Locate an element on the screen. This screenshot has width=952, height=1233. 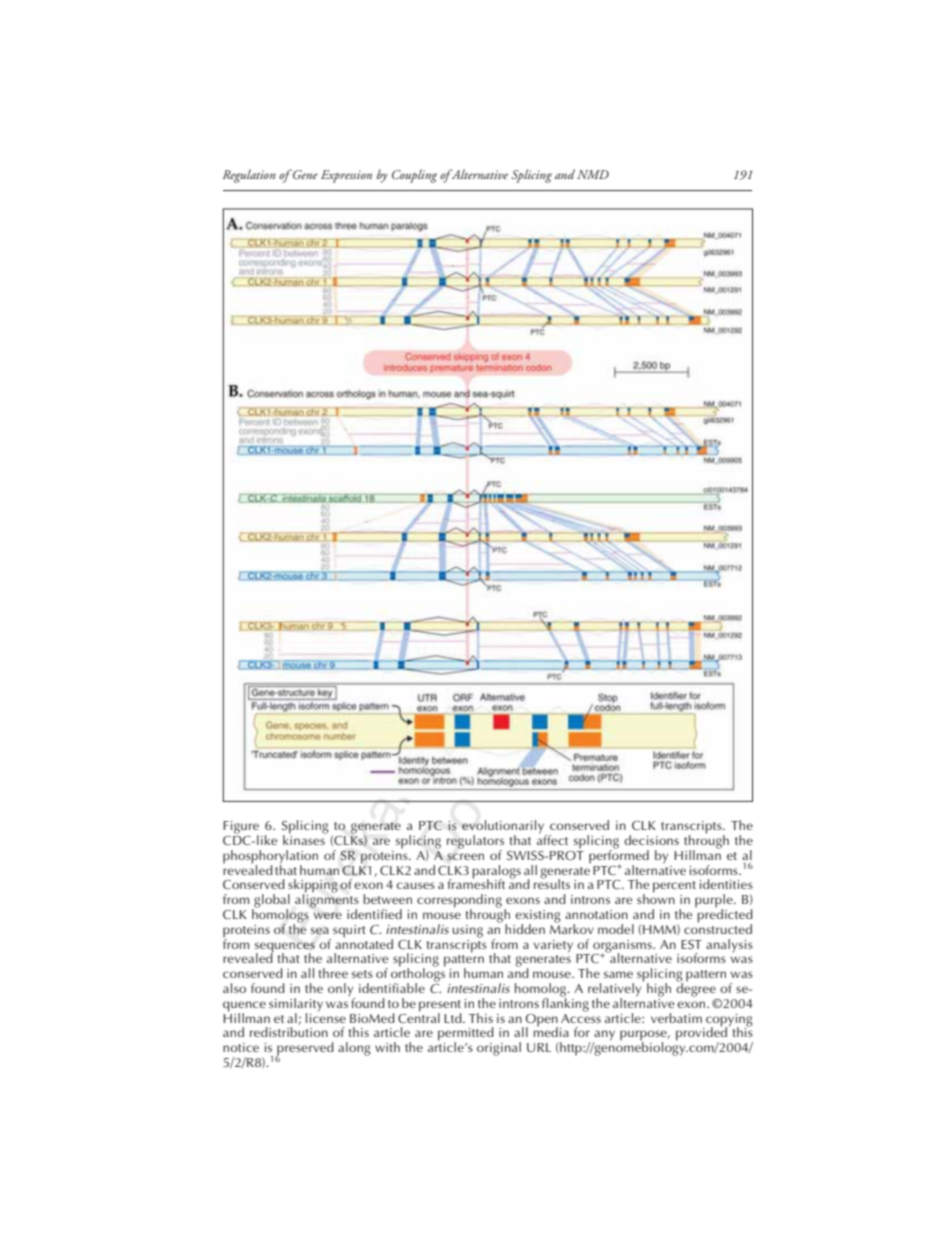
evolutionarily is located at coordinates (504, 828).
